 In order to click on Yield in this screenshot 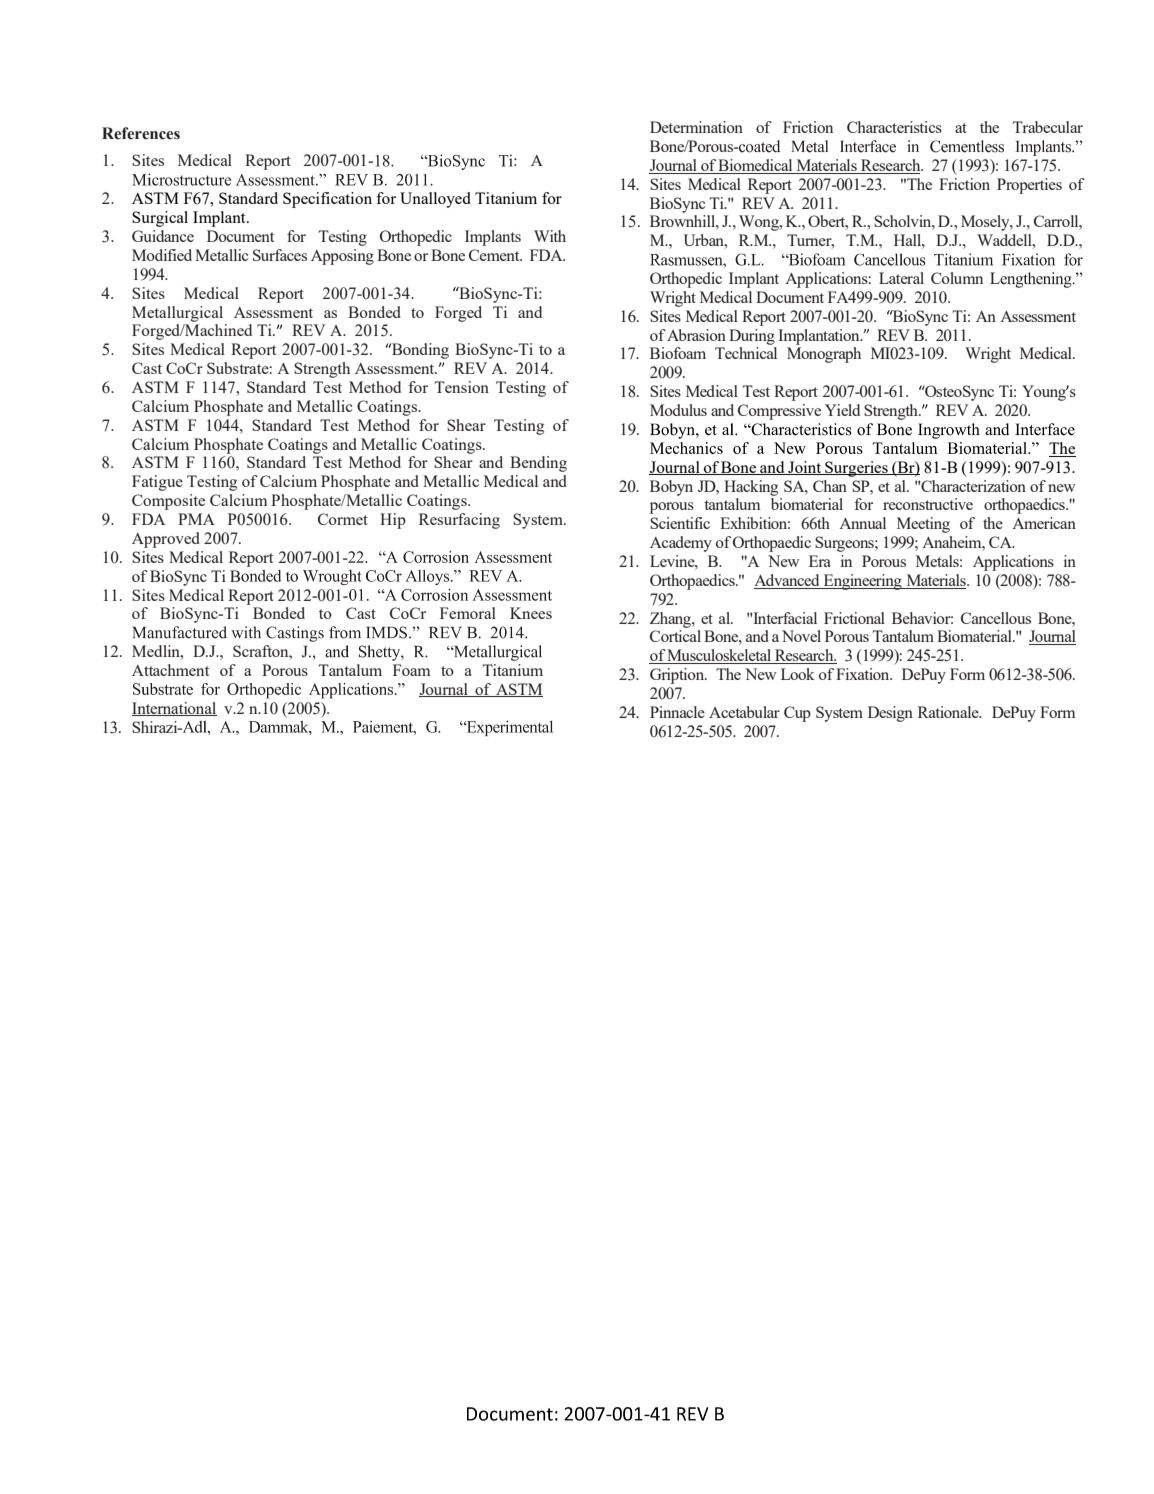, I will do `click(842, 410)`.
